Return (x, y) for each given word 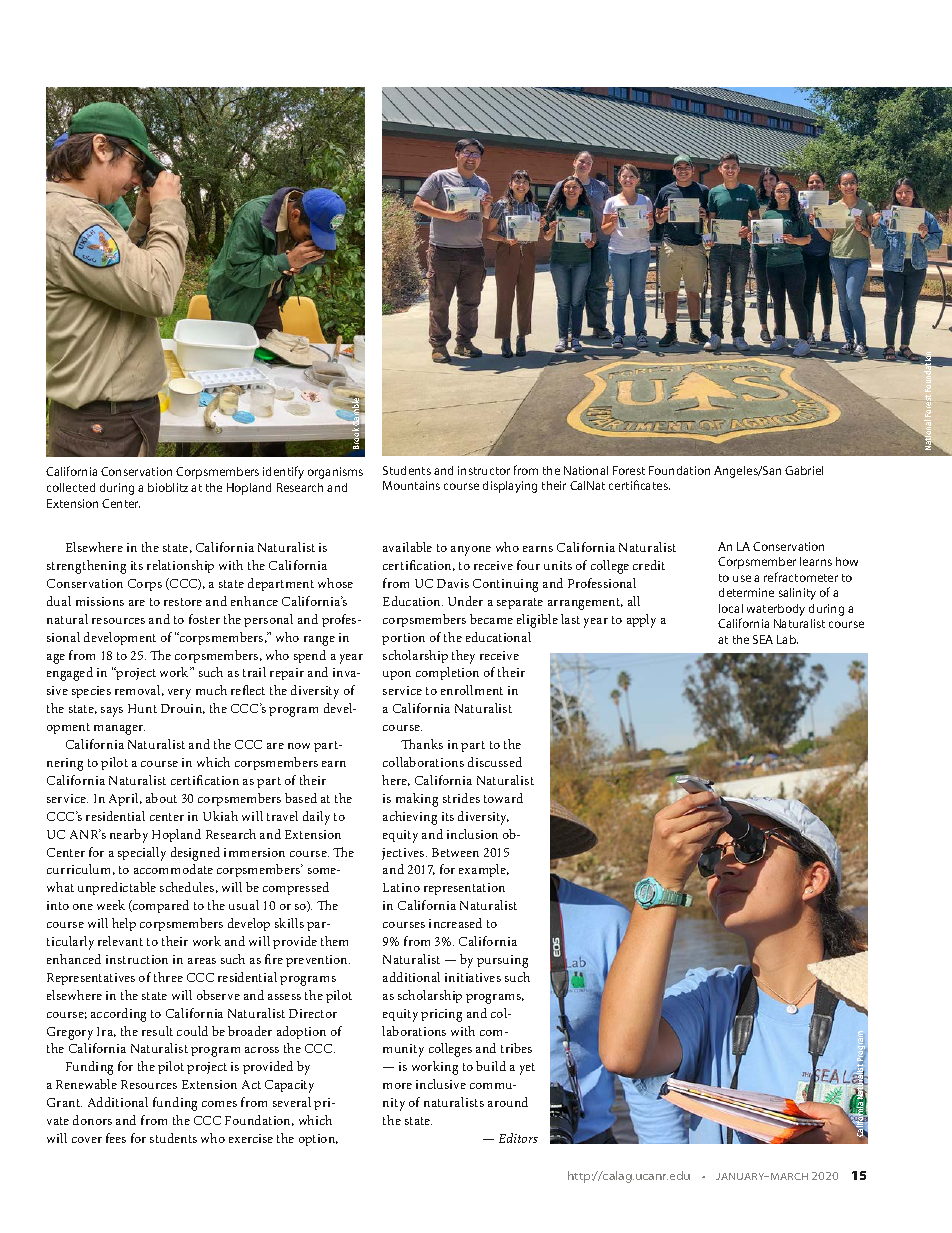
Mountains (411, 485)
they (463, 657)
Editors (518, 1138)
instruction (137, 959)
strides (461, 798)
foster (204, 619)
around (508, 1102)
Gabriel (804, 470)
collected (71, 487)
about (161, 798)
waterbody (776, 610)
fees (116, 1138)
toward (503, 798)
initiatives (473, 977)
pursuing (502, 961)
